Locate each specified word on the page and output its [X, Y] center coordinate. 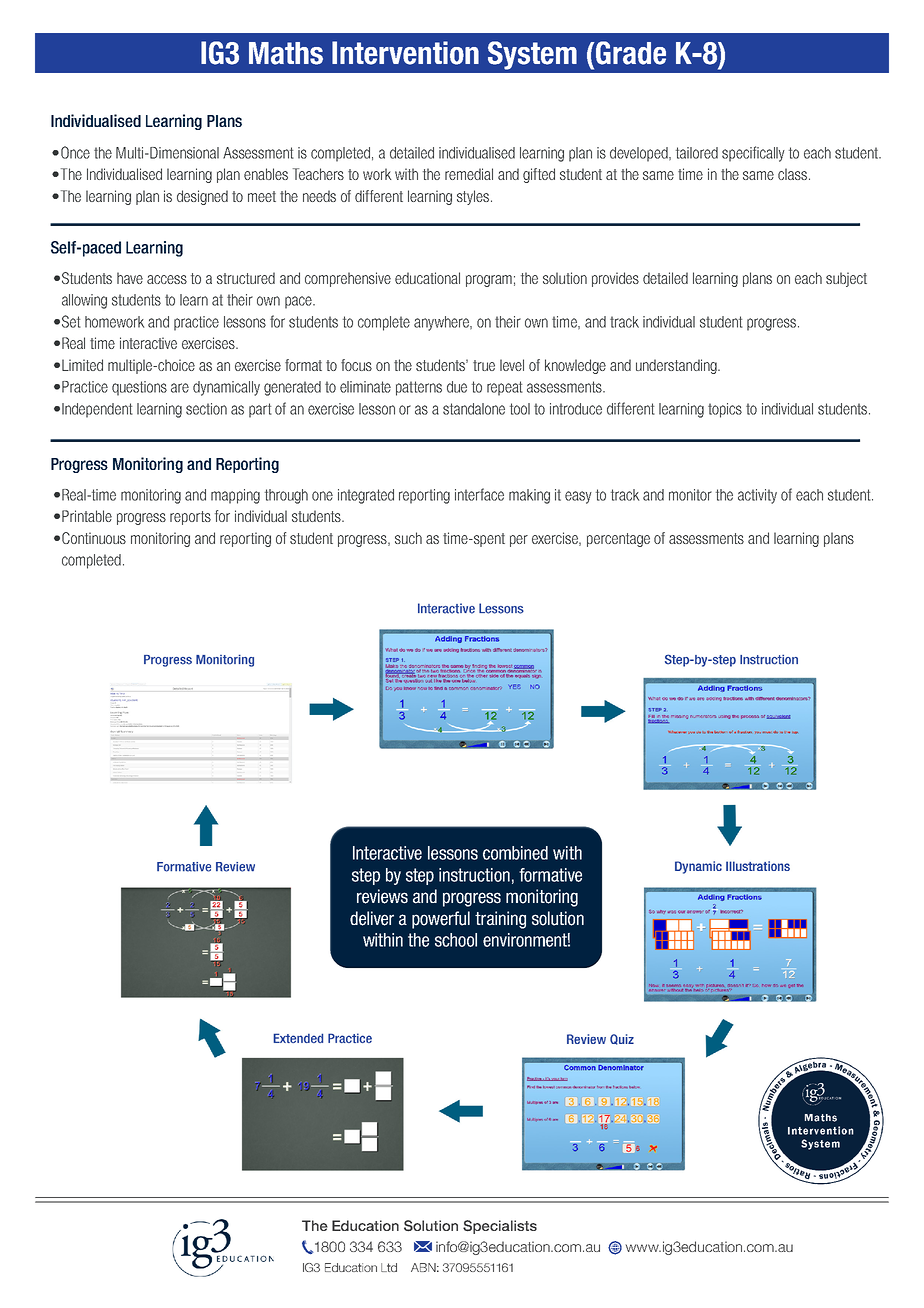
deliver [372, 918]
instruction [474, 875]
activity [757, 496]
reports [190, 518]
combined [515, 853]
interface [479, 494]
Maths [286, 53]
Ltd [389, 1267]
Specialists [500, 1227]
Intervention [405, 53]
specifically [753, 154]
